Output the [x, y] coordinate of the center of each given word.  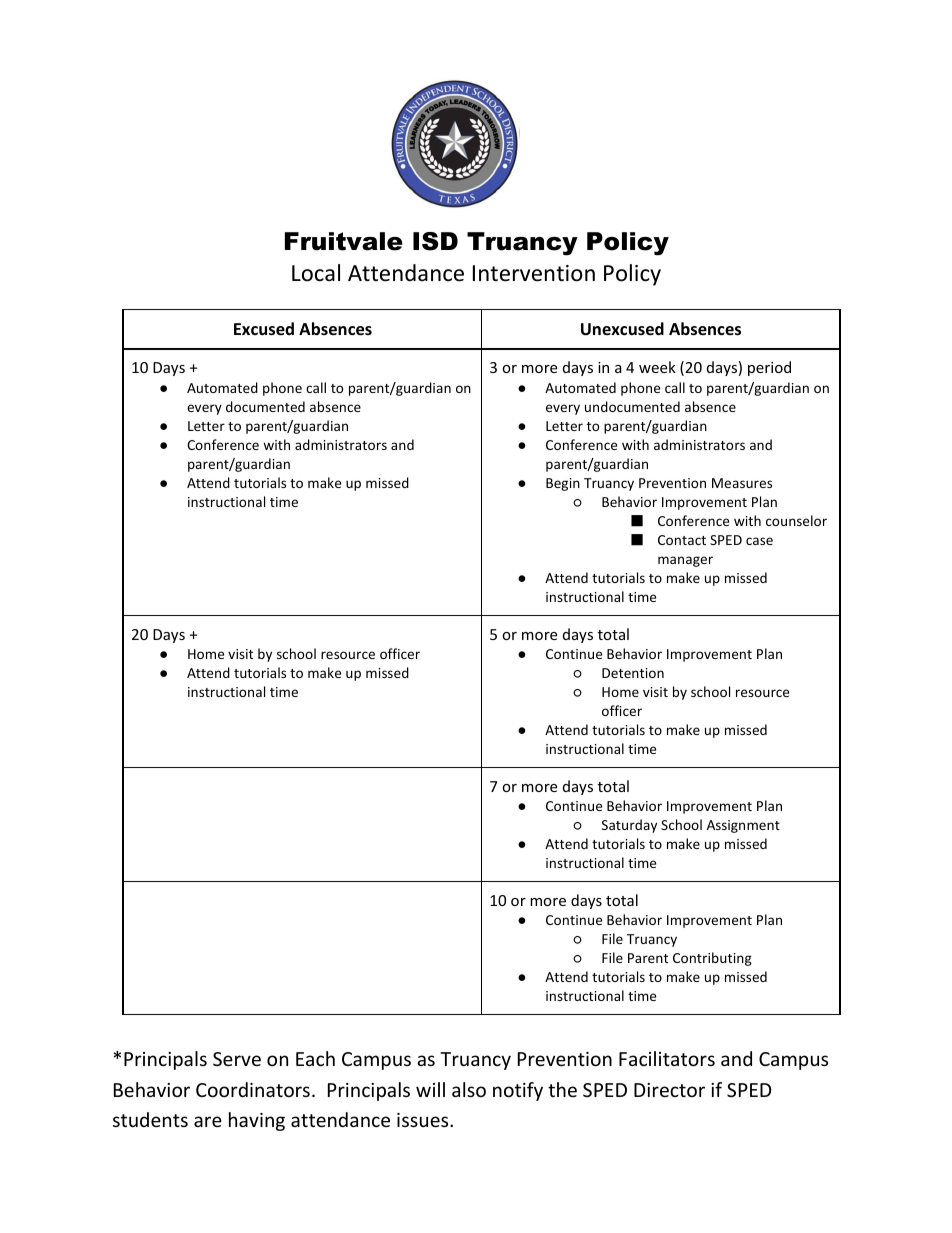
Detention [633, 673]
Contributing [712, 959]
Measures [742, 483]
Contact [682, 540]
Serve [237, 1059]
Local [316, 273]
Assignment [743, 826]
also [469, 1089]
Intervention [534, 273]
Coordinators [253, 1089]
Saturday [629, 826]
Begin [563, 484]
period [769, 368]
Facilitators [667, 1058]
